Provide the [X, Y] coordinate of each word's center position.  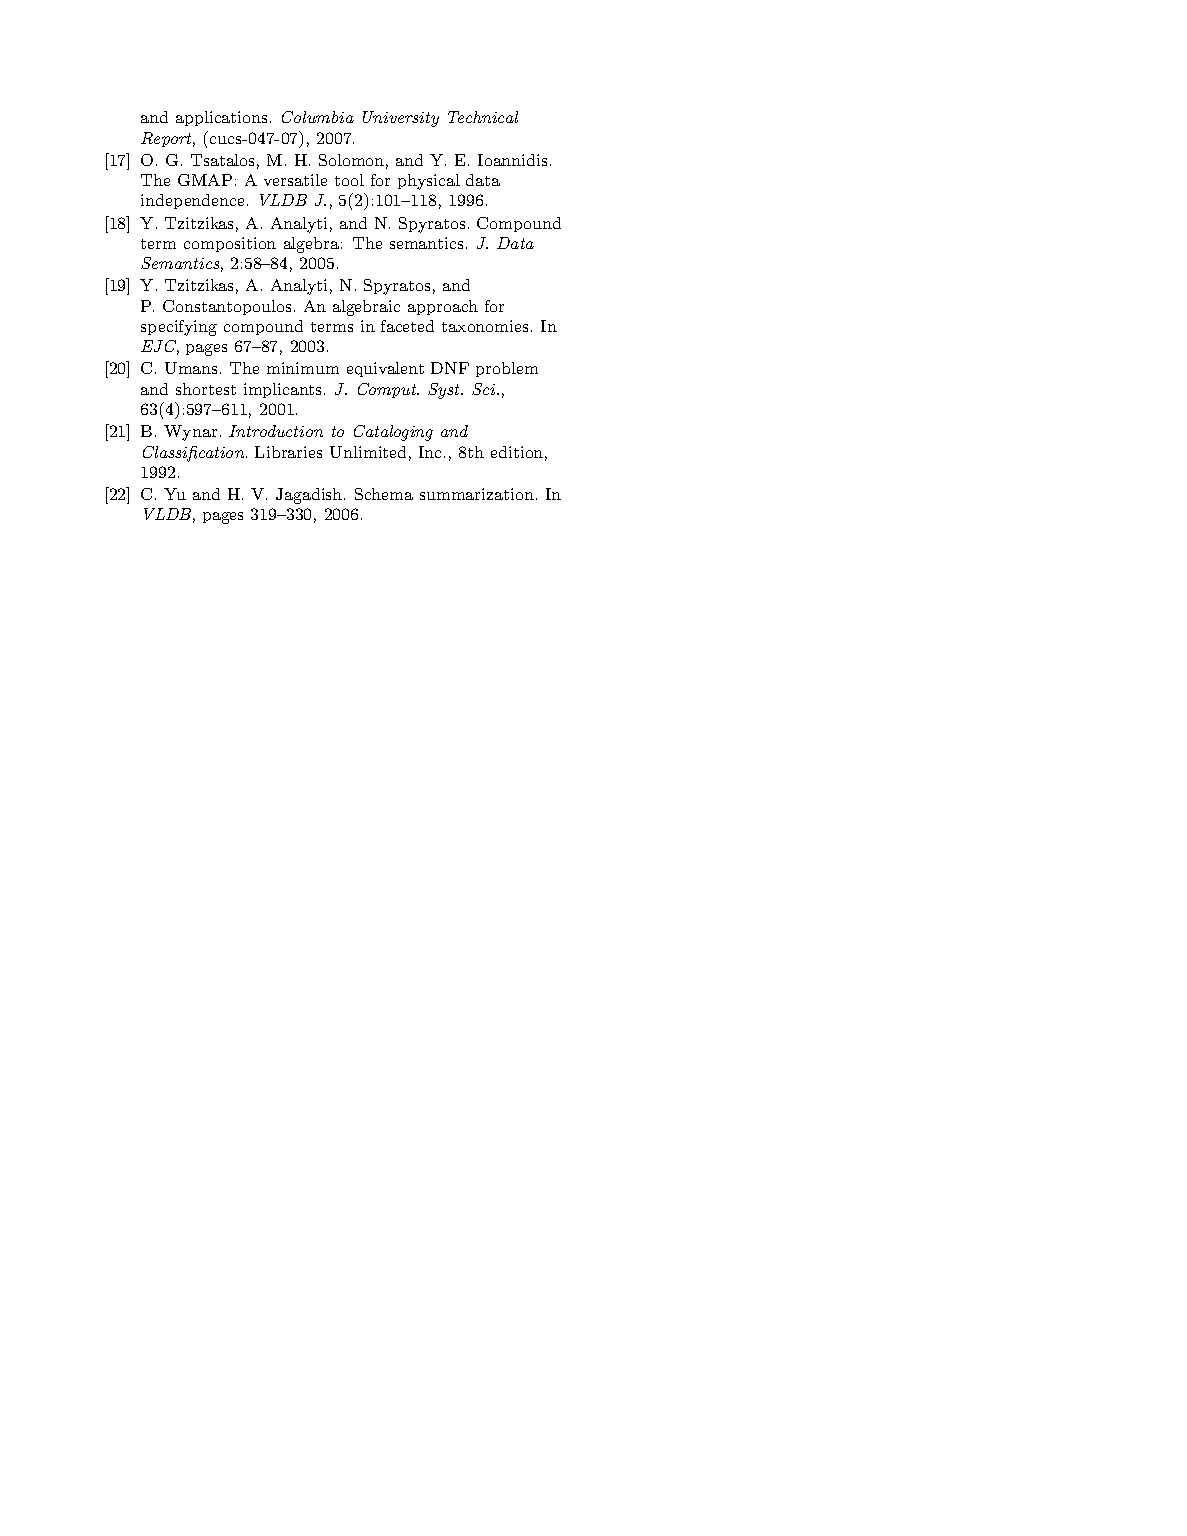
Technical [483, 117]
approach [443, 307]
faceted [407, 326]
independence [194, 201]
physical [429, 182]
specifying [179, 328]
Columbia [318, 117]
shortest [206, 389]
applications [221, 118]
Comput [388, 390]
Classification [195, 454]
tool [349, 180]
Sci [485, 389]
